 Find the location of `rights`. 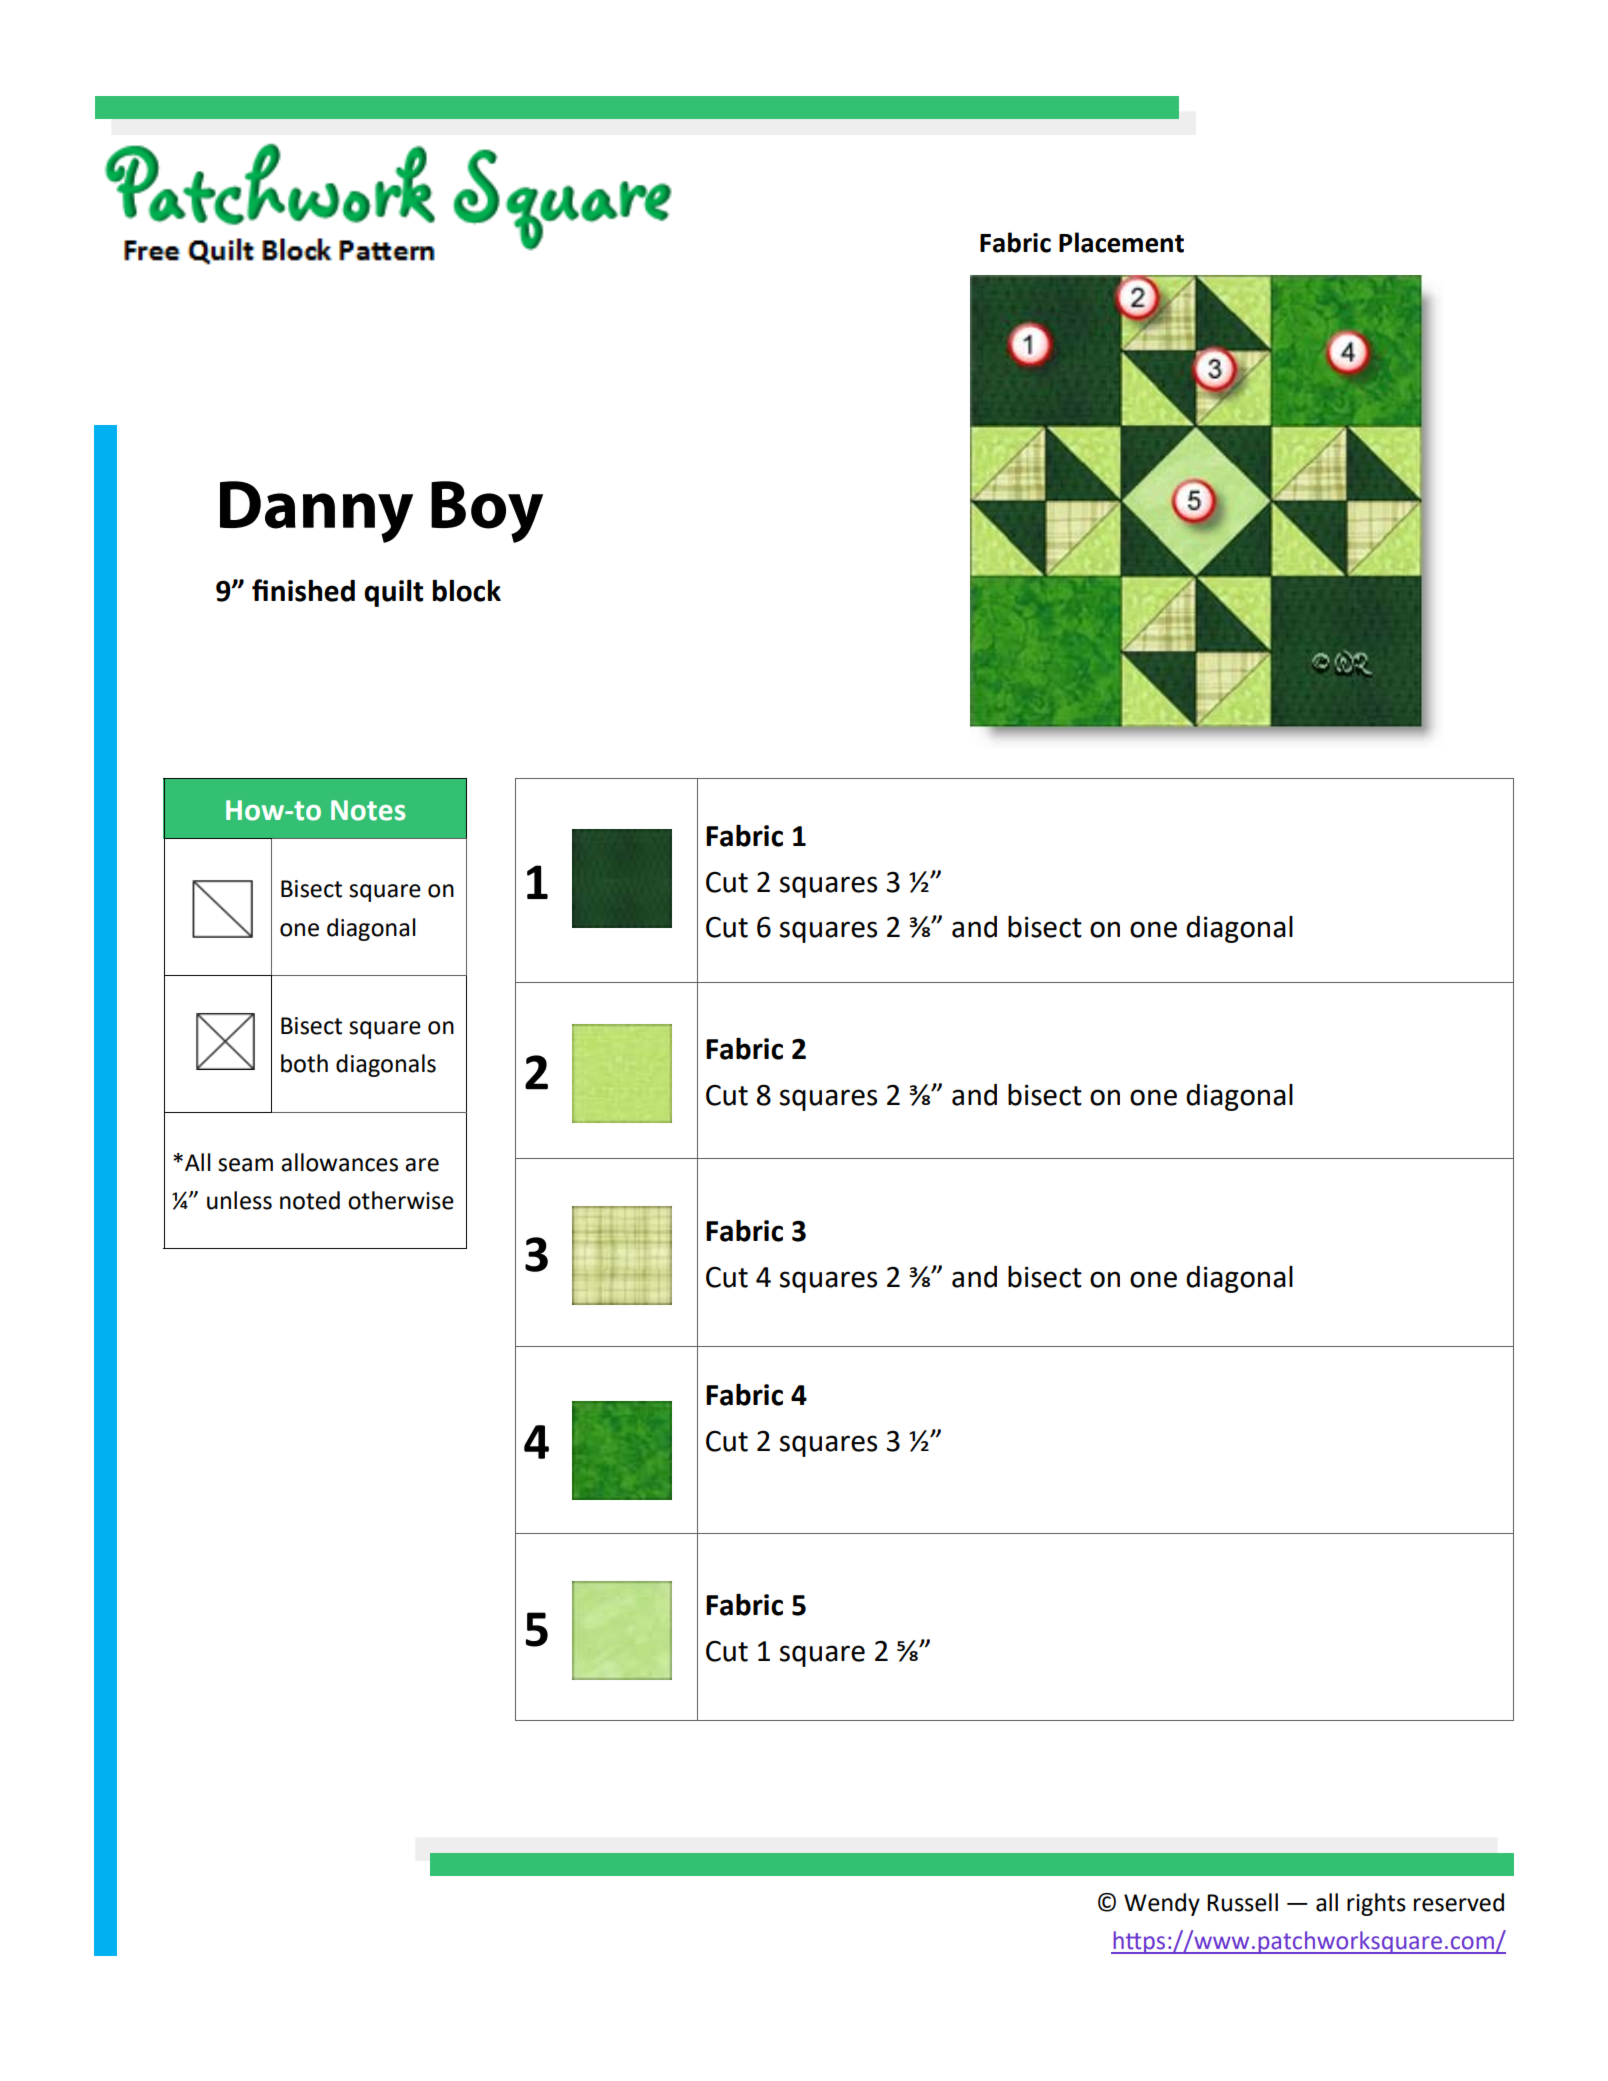

rights is located at coordinates (1376, 1904).
